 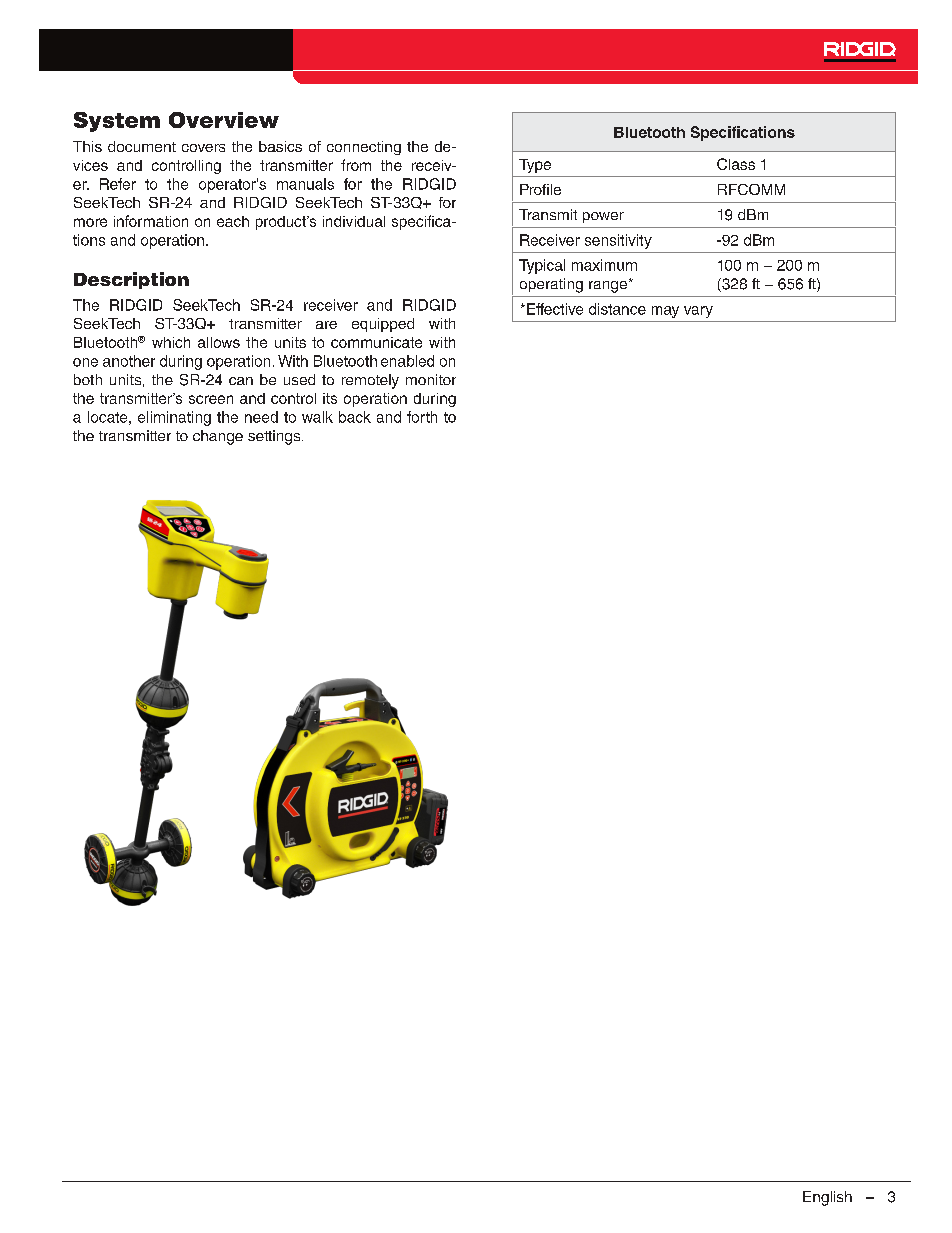 I want to click on Type, so click(x=535, y=166).
